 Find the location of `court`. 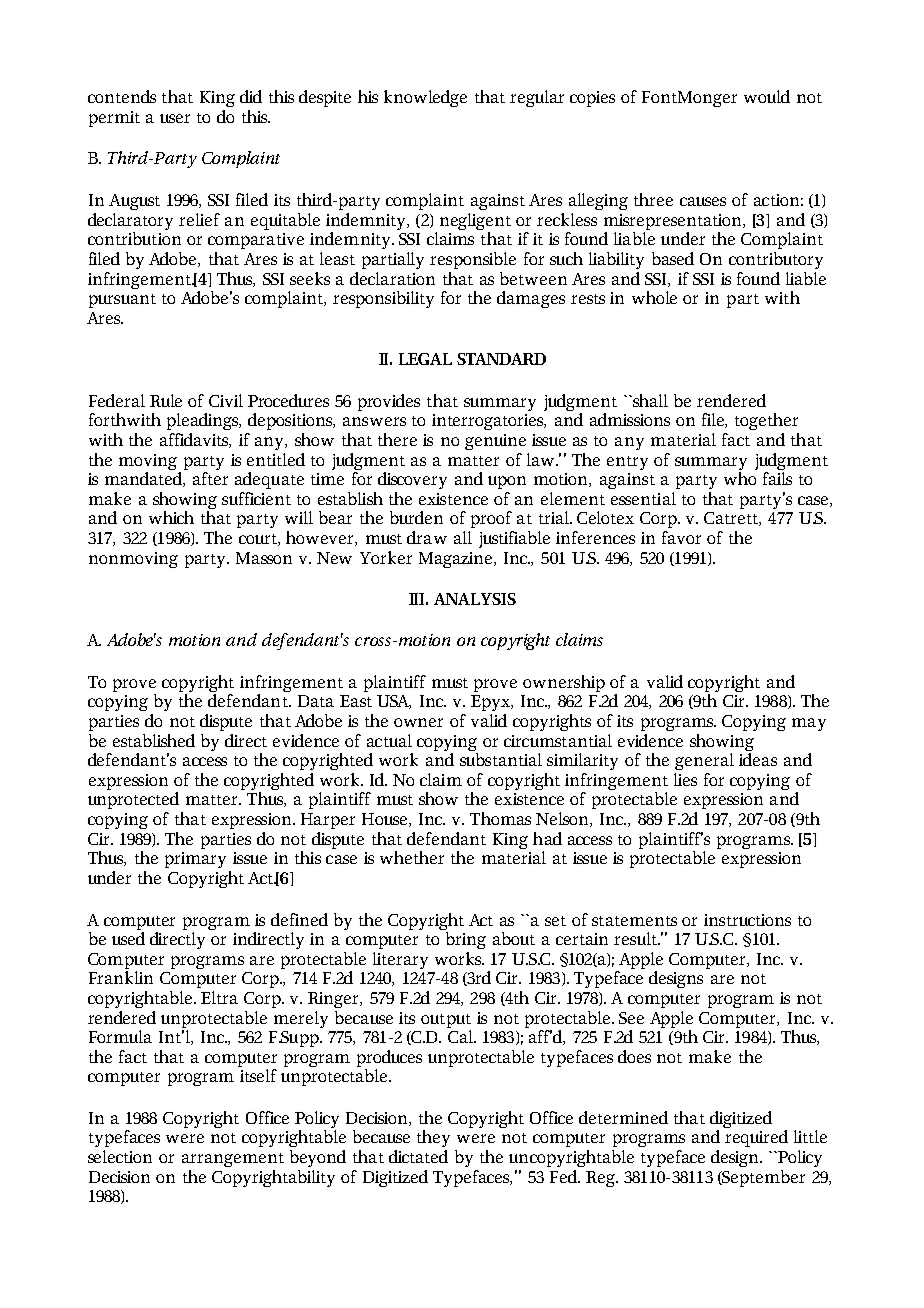

court is located at coordinates (259, 540).
